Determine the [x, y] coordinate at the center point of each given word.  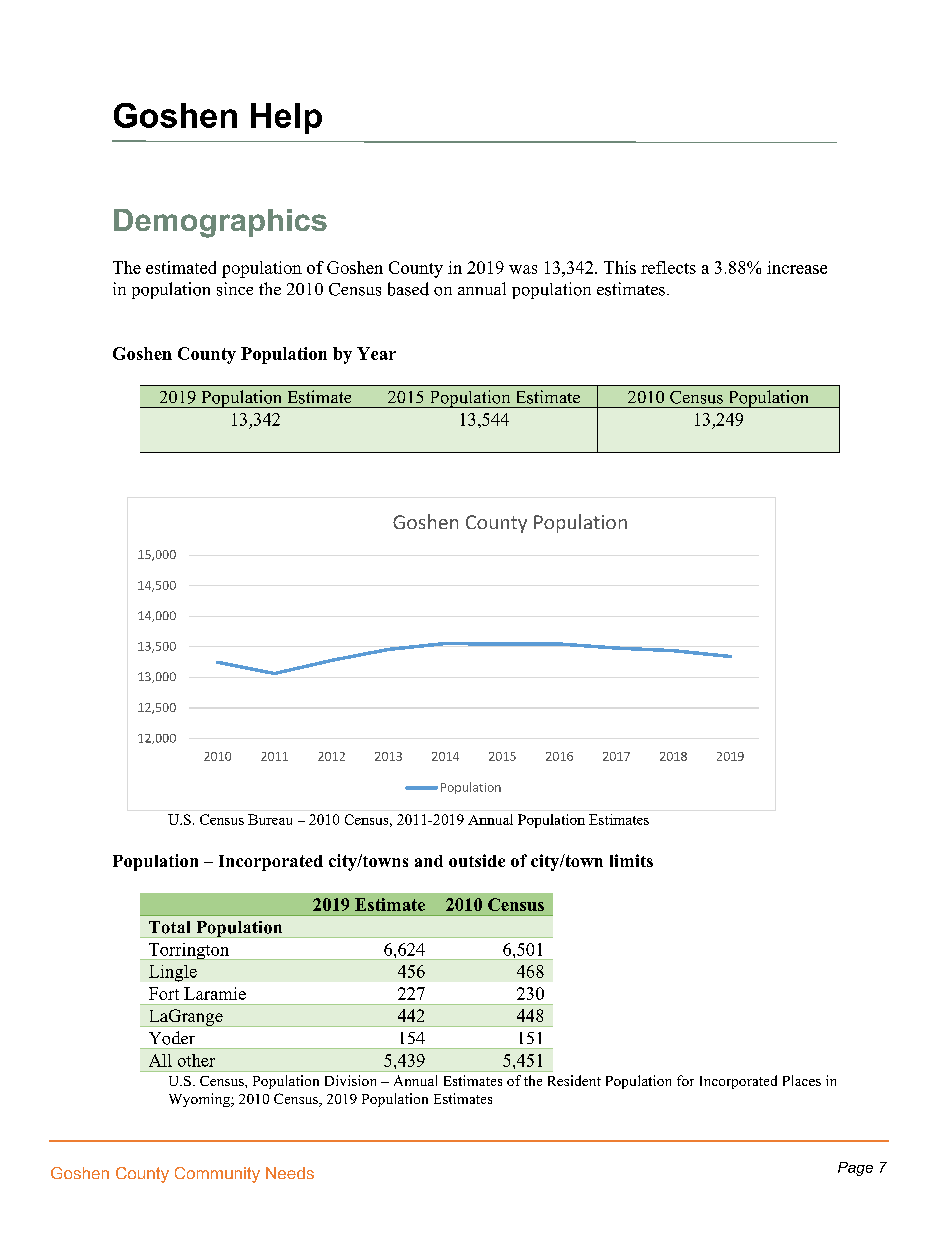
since [235, 289]
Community [217, 1175]
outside [477, 860]
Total [169, 927]
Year [376, 353]
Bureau [270, 819]
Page [855, 1169]
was [523, 269]
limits [631, 860]
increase [797, 267]
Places [802, 1080]
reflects [668, 267]
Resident [574, 1080]
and [429, 861]
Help [286, 118]
